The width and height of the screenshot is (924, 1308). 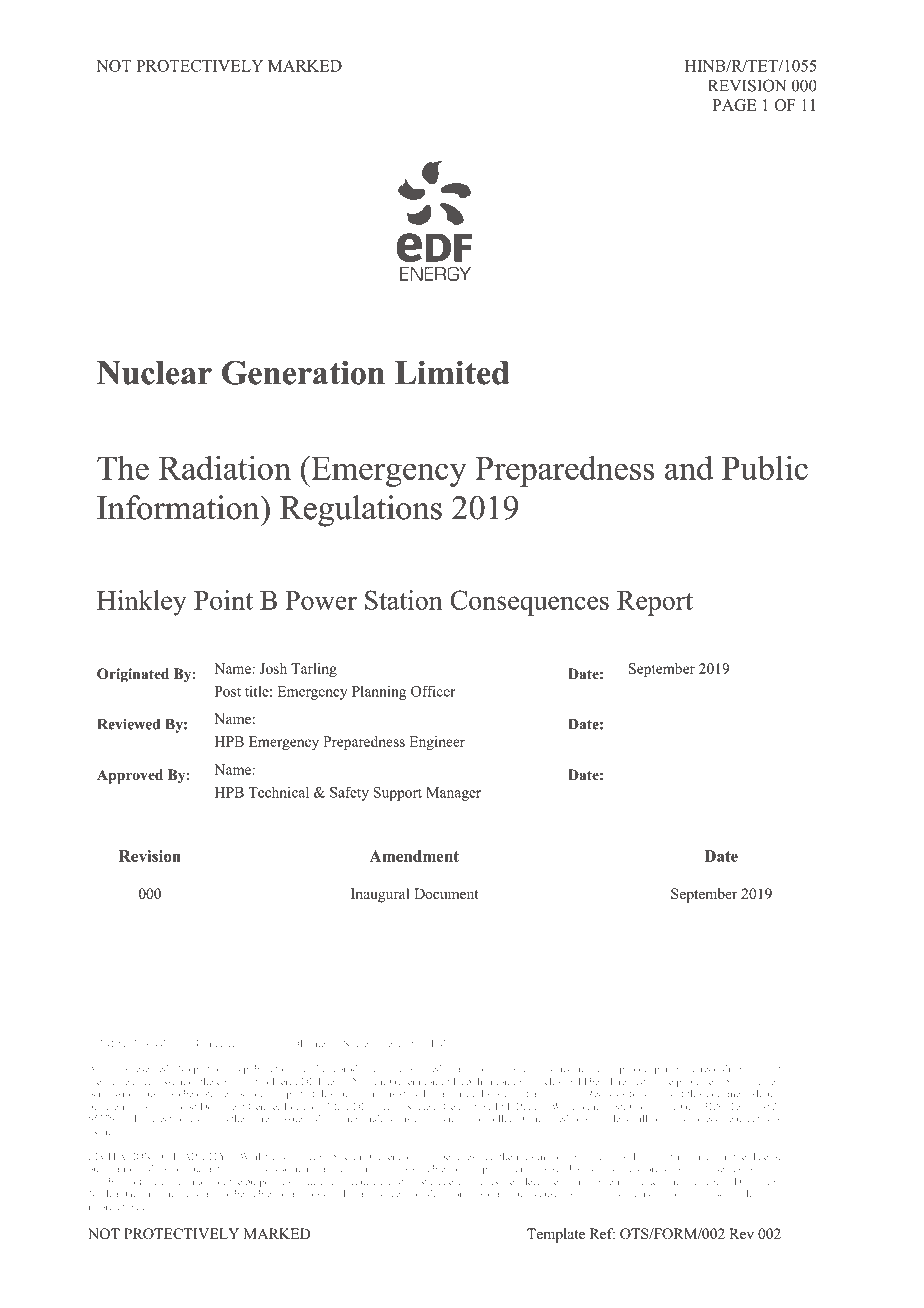 I want to click on Radiation, so click(x=225, y=467).
